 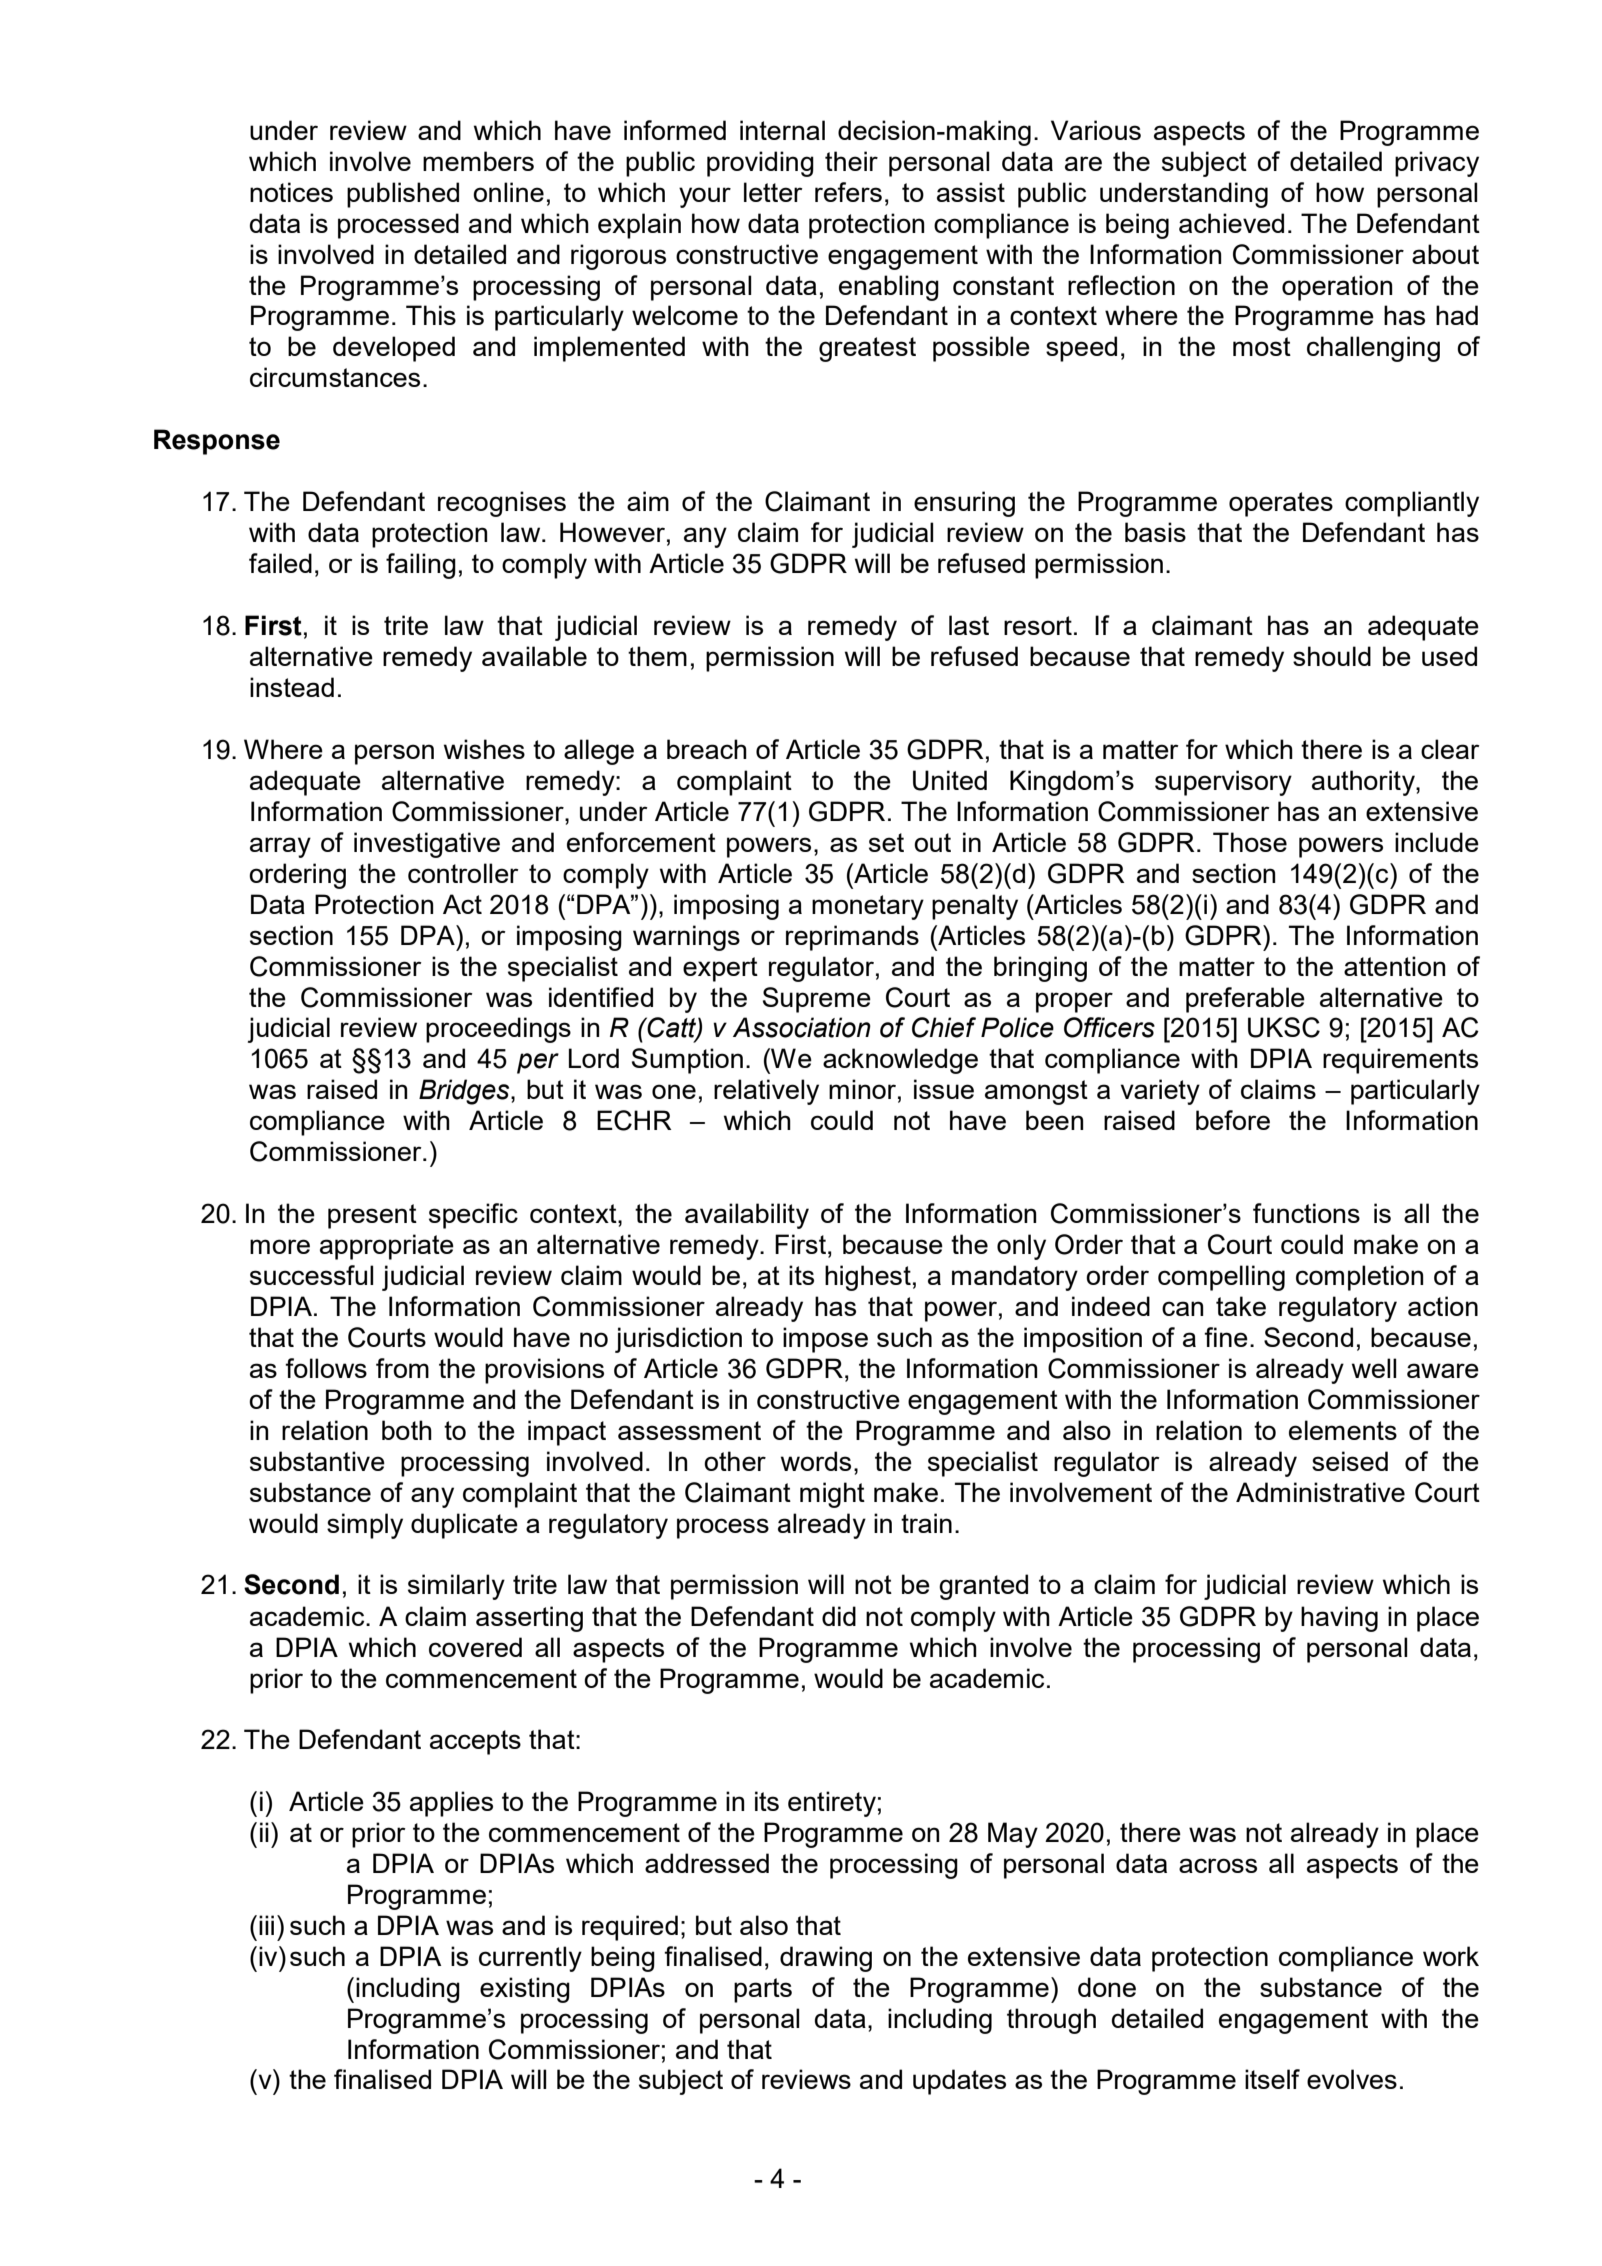 What do you see at coordinates (862, 1089) in the screenshot?
I see `minor` at bounding box center [862, 1089].
